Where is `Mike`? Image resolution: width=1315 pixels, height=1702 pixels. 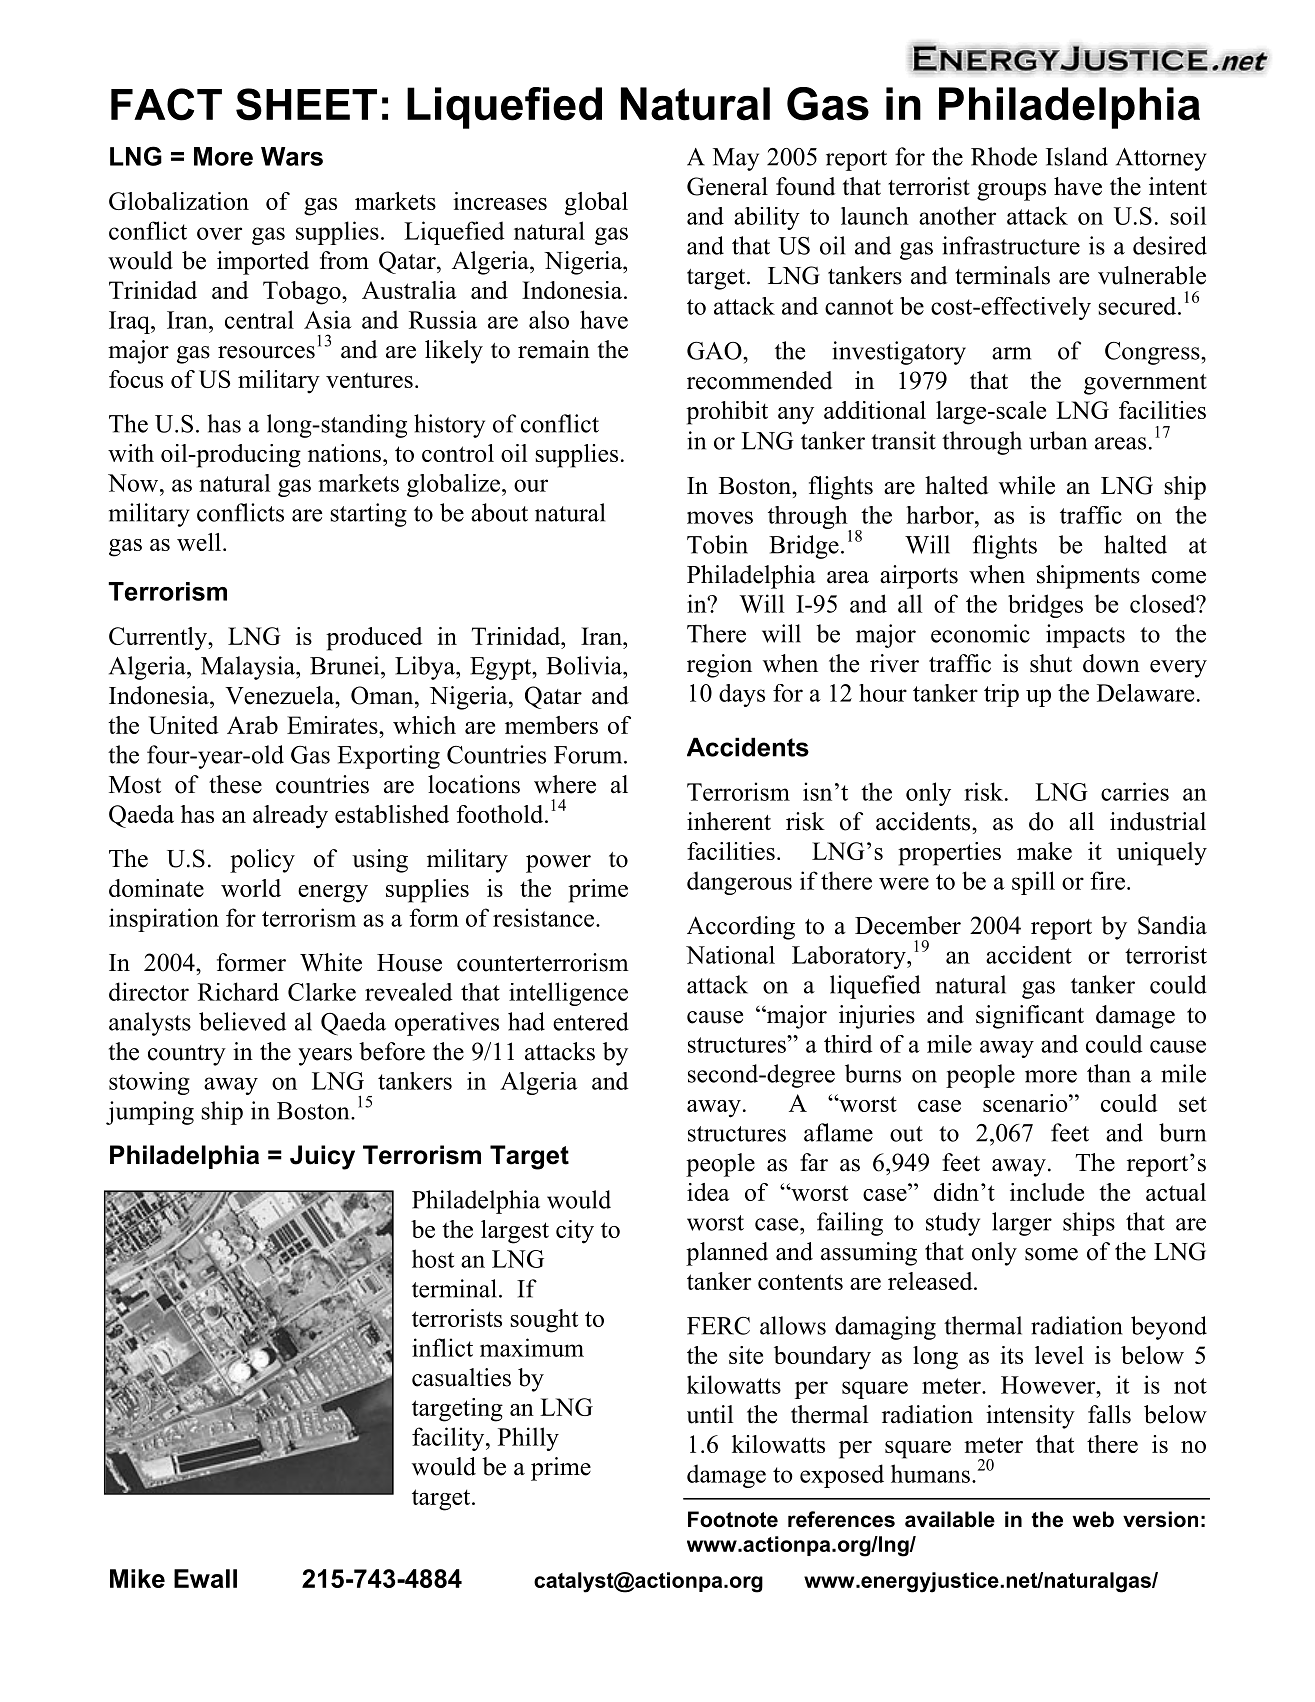 Mike is located at coordinates (137, 1578).
